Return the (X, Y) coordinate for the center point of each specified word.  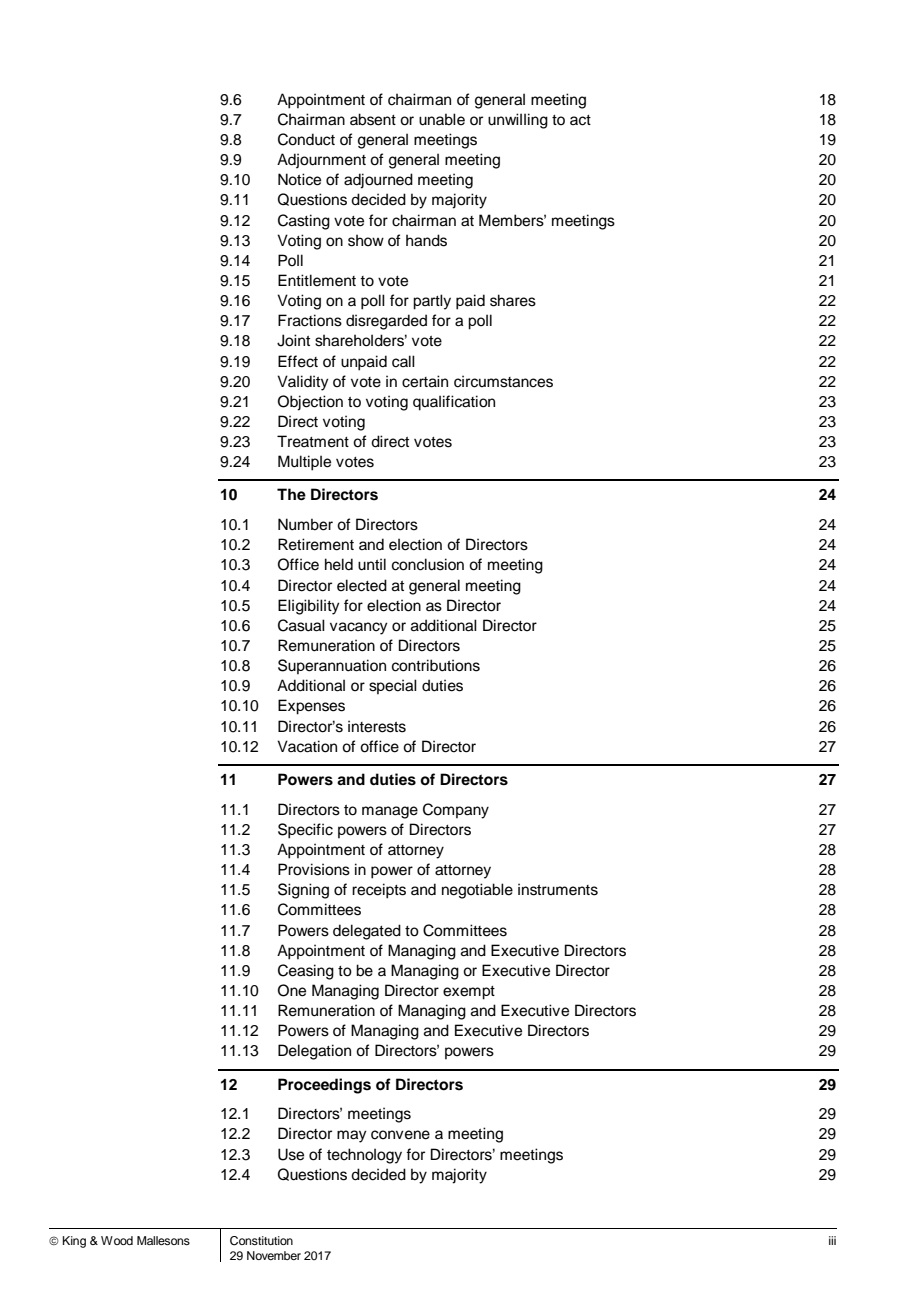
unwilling (518, 121)
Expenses (311, 707)
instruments (558, 889)
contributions (436, 665)
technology (364, 1156)
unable (442, 119)
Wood (117, 1240)
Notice (299, 179)
